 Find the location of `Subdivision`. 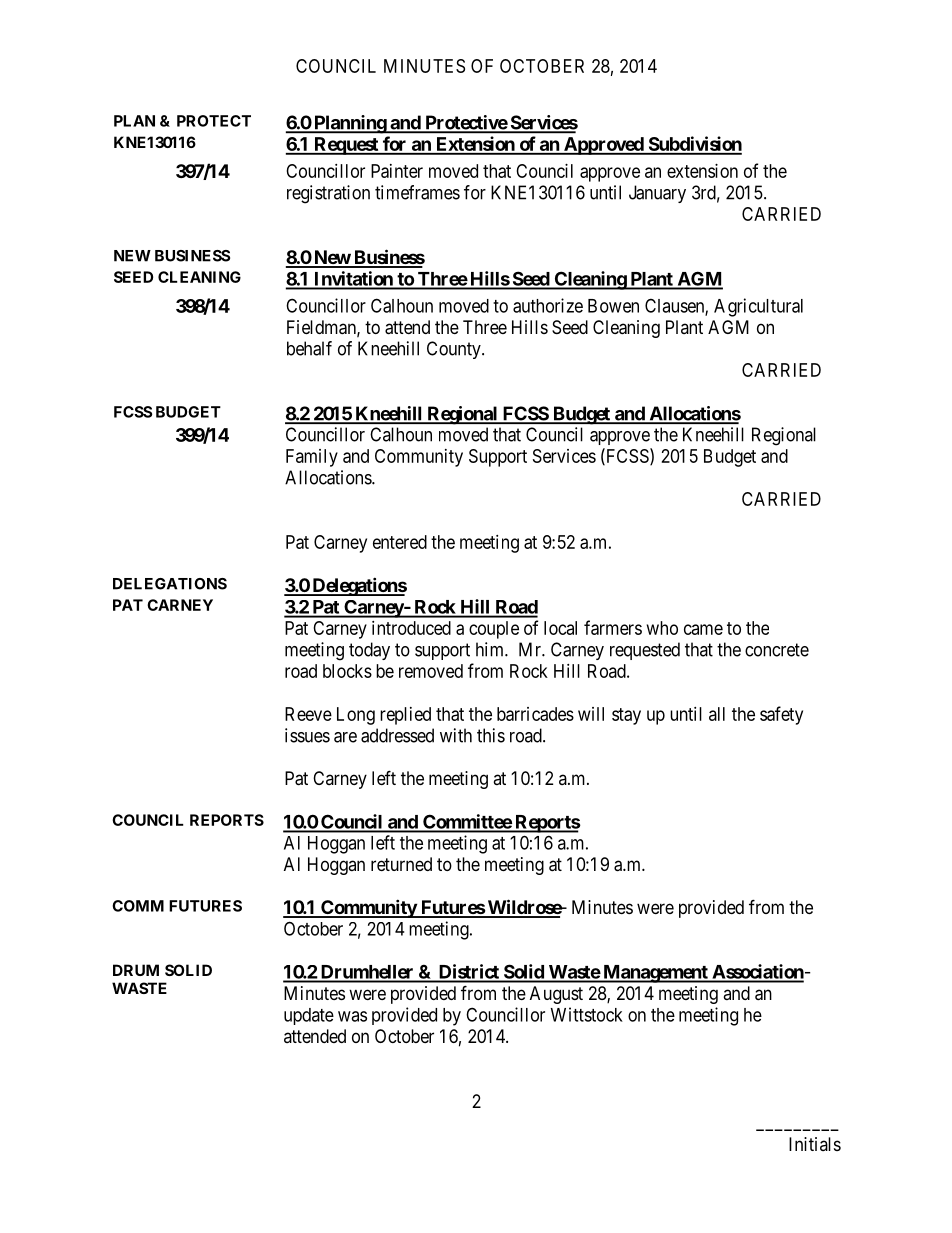

Subdivision is located at coordinates (694, 145).
